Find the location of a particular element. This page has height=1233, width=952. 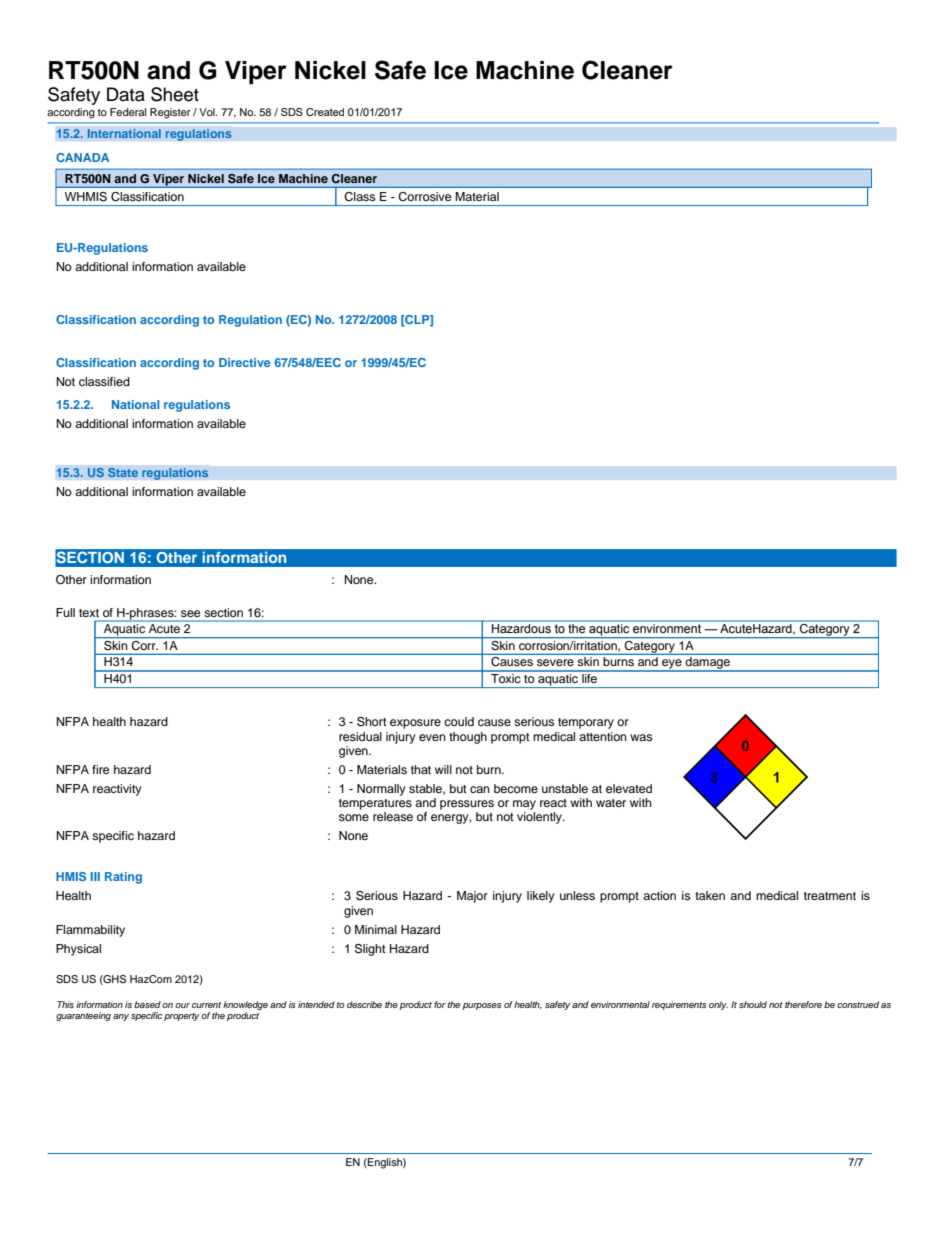

will is located at coordinates (443, 769).
